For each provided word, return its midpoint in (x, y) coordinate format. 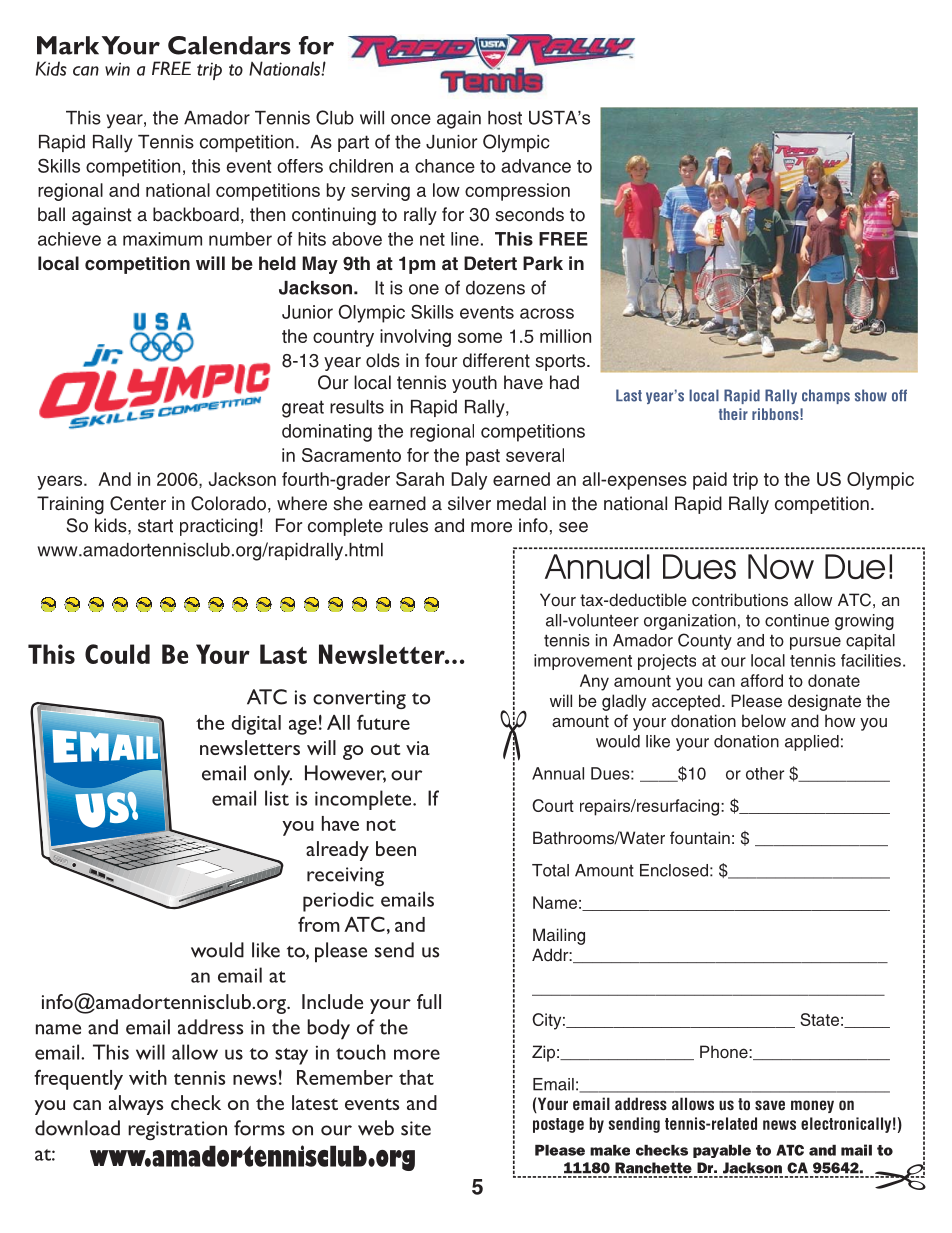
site (416, 1128)
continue (797, 620)
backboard (196, 214)
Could (117, 654)
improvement (583, 662)
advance (536, 166)
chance (445, 166)
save (770, 1105)
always (136, 1105)
